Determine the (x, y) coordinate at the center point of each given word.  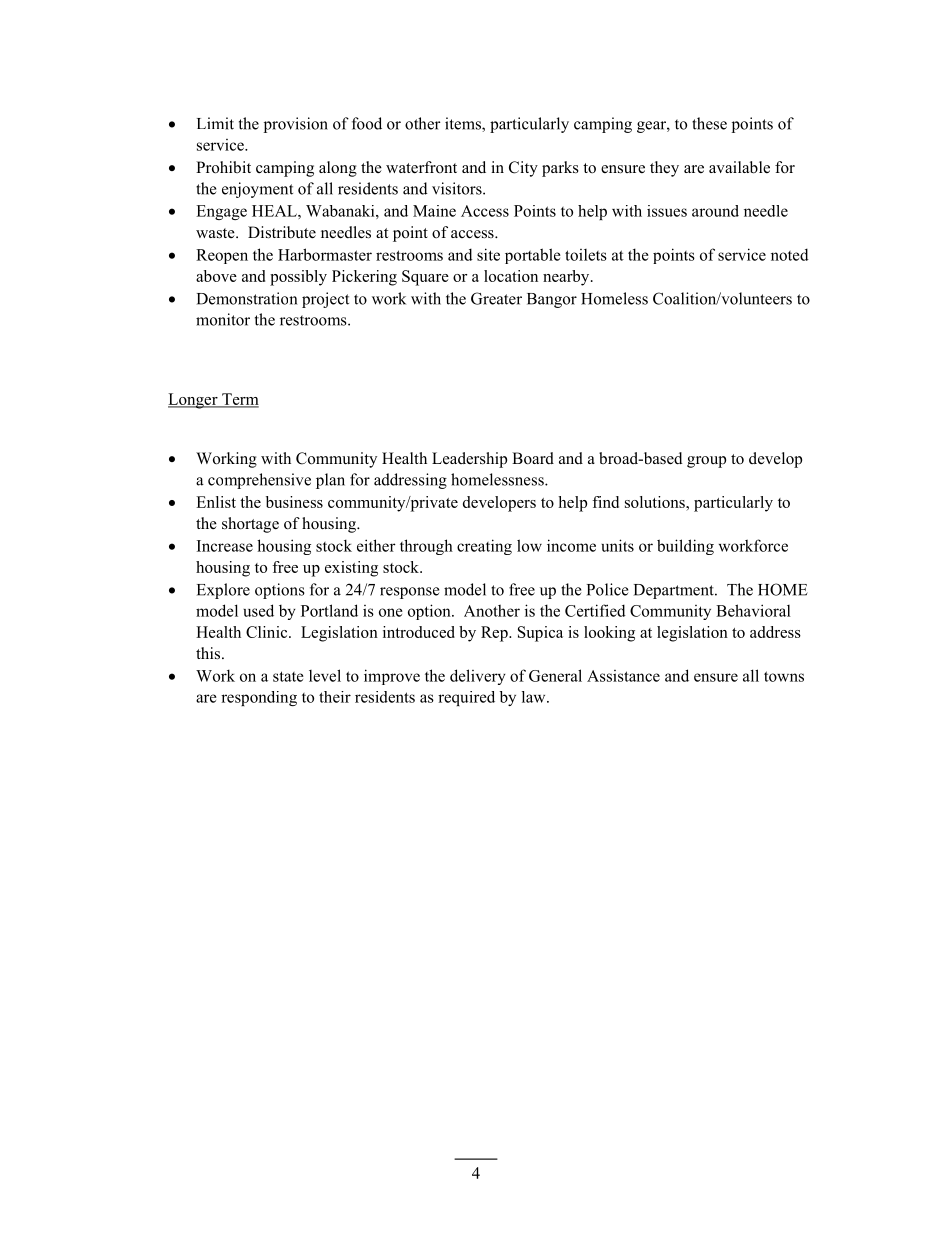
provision (296, 125)
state (288, 676)
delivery (478, 677)
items (464, 124)
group (706, 462)
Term (239, 400)
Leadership (469, 460)
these (709, 123)
